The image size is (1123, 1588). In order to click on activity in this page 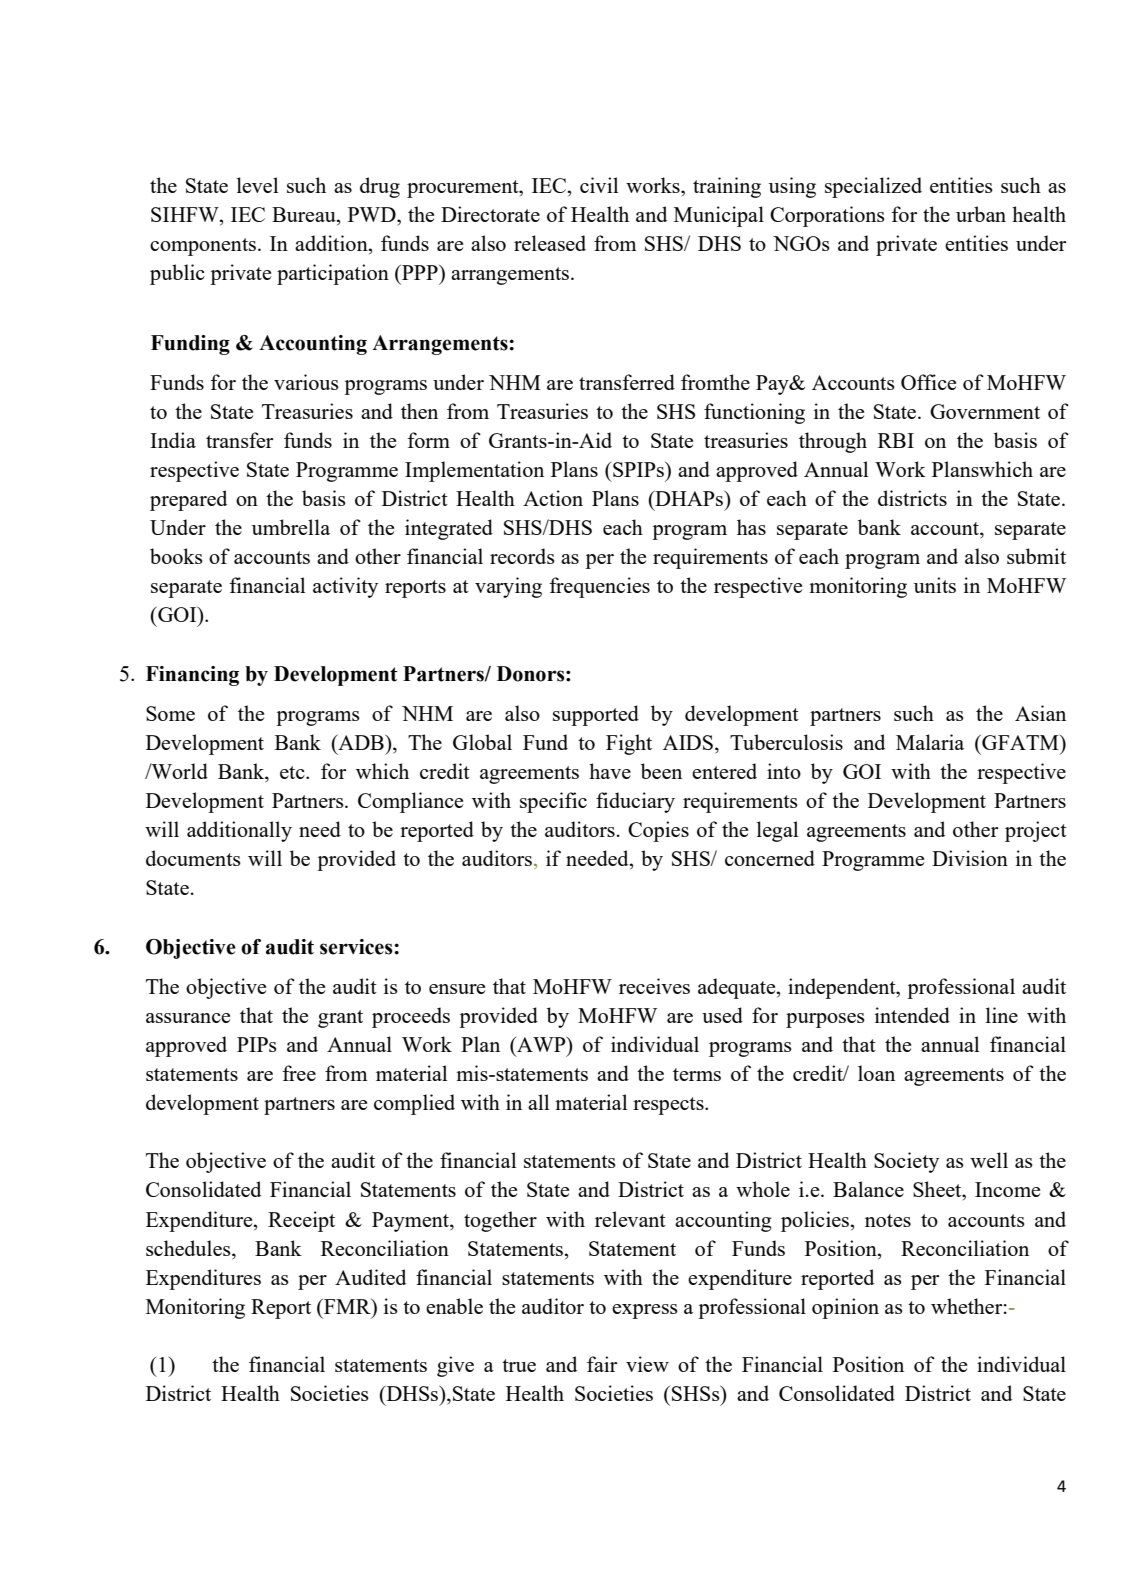, I will do `click(345, 587)`.
